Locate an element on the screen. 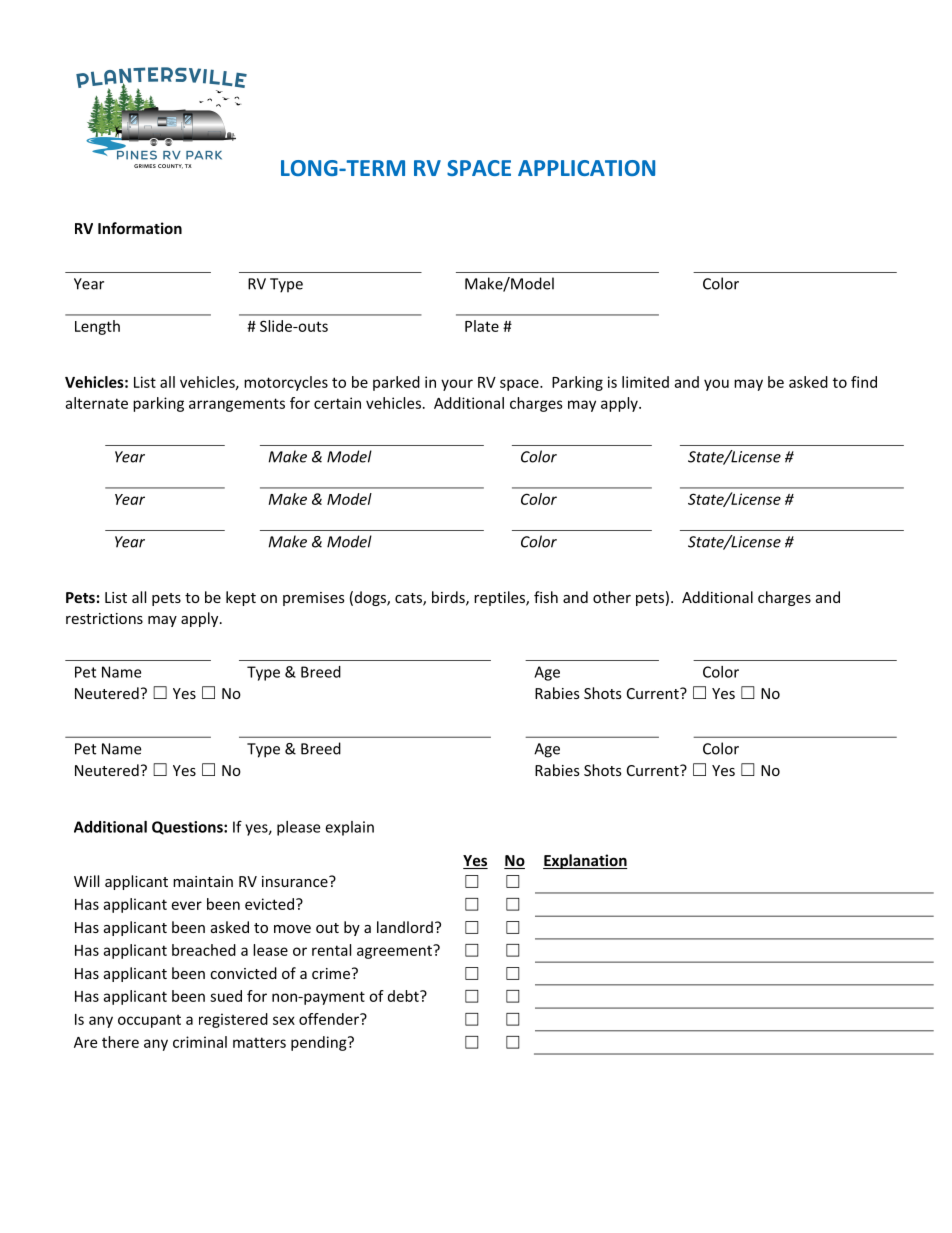 This screenshot has height=1233, width=952. find is located at coordinates (864, 382).
